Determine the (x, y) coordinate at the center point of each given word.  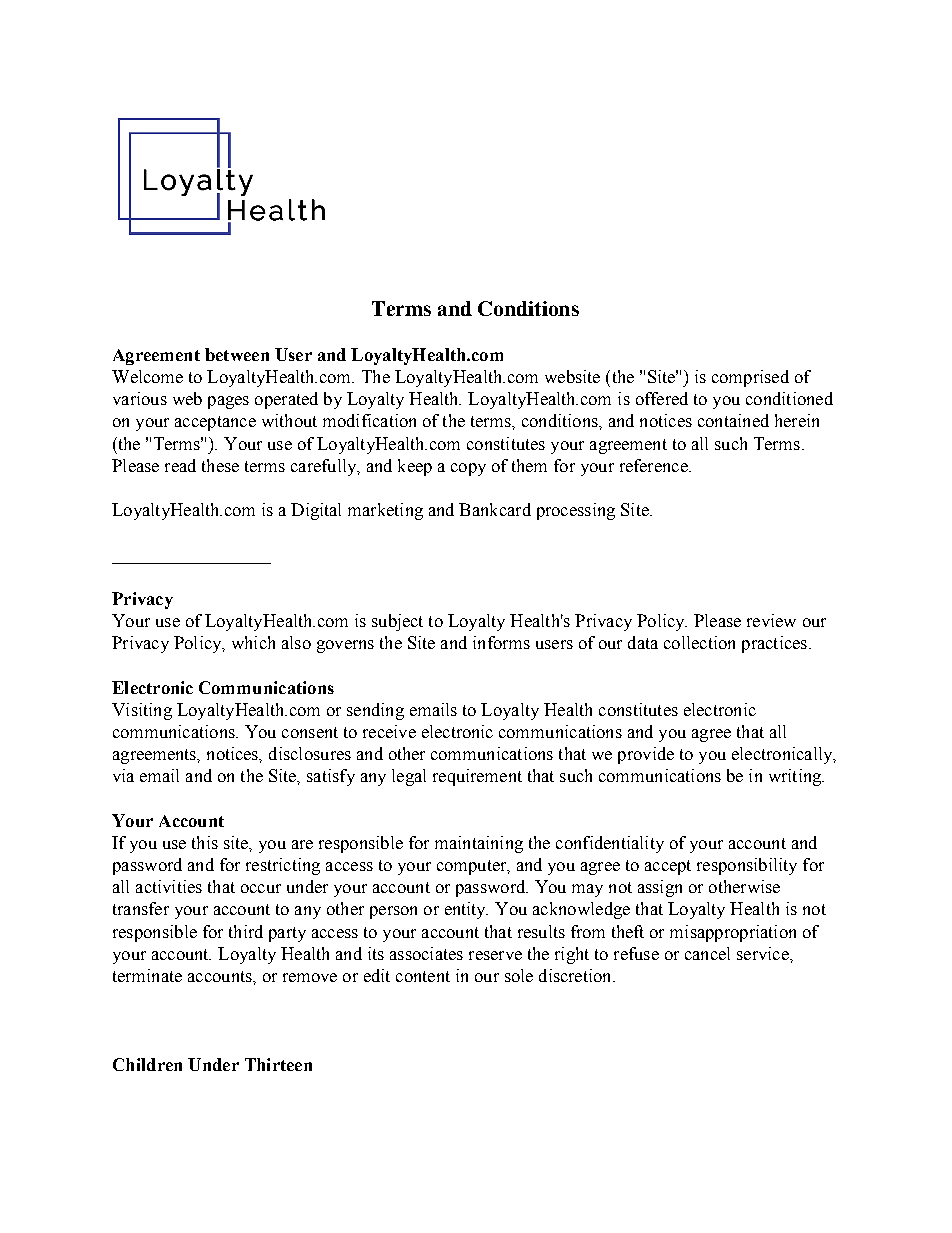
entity (466, 910)
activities (169, 886)
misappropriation (733, 933)
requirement (477, 777)
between (237, 354)
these (220, 465)
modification (369, 420)
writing (796, 777)
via (123, 775)
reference (655, 465)
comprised (750, 378)
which (253, 642)
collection (699, 642)
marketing (385, 511)
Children (147, 1064)
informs (501, 642)
